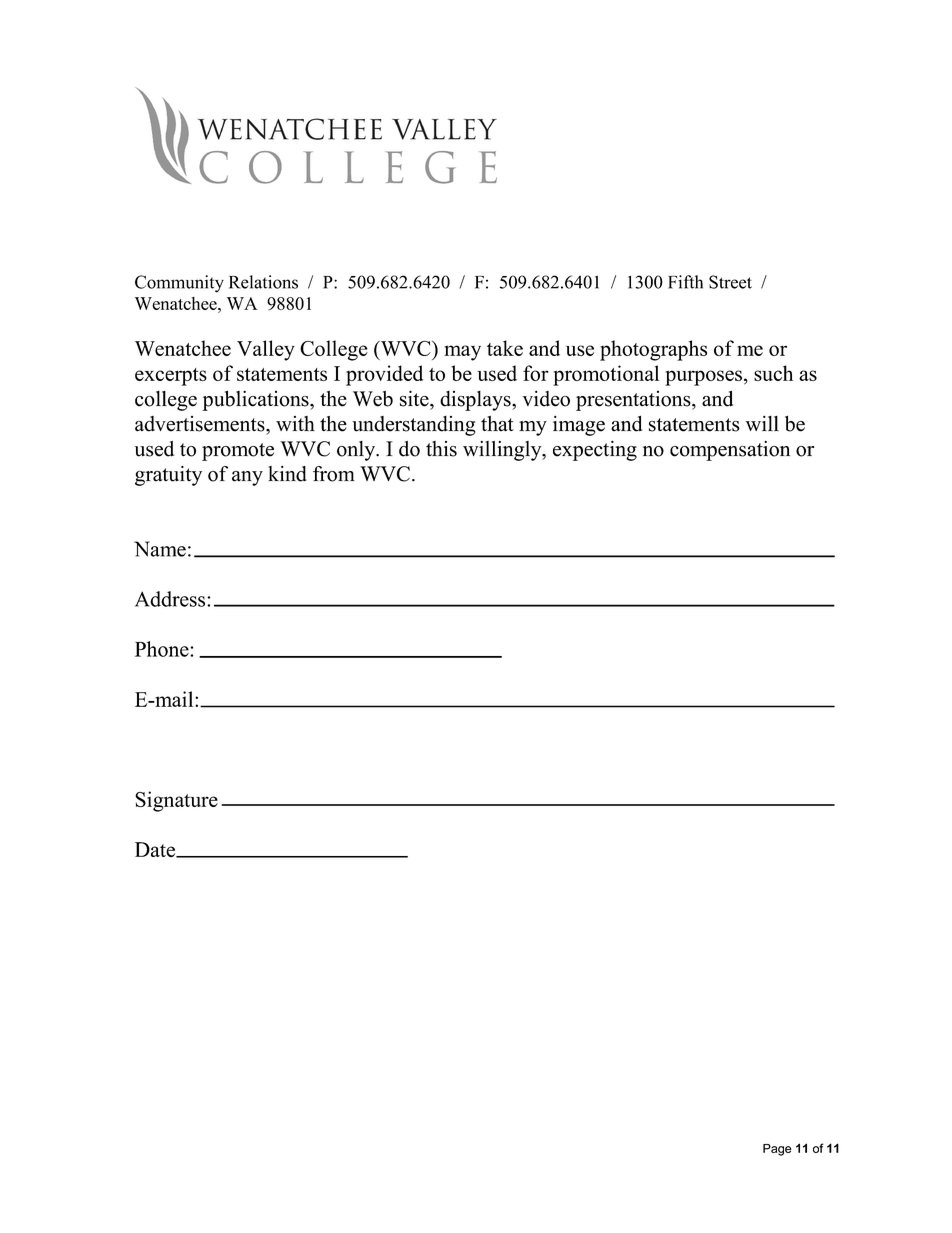 This image has height=1233, width=952. What do you see at coordinates (176, 801) in the image?
I see `Signature` at bounding box center [176, 801].
